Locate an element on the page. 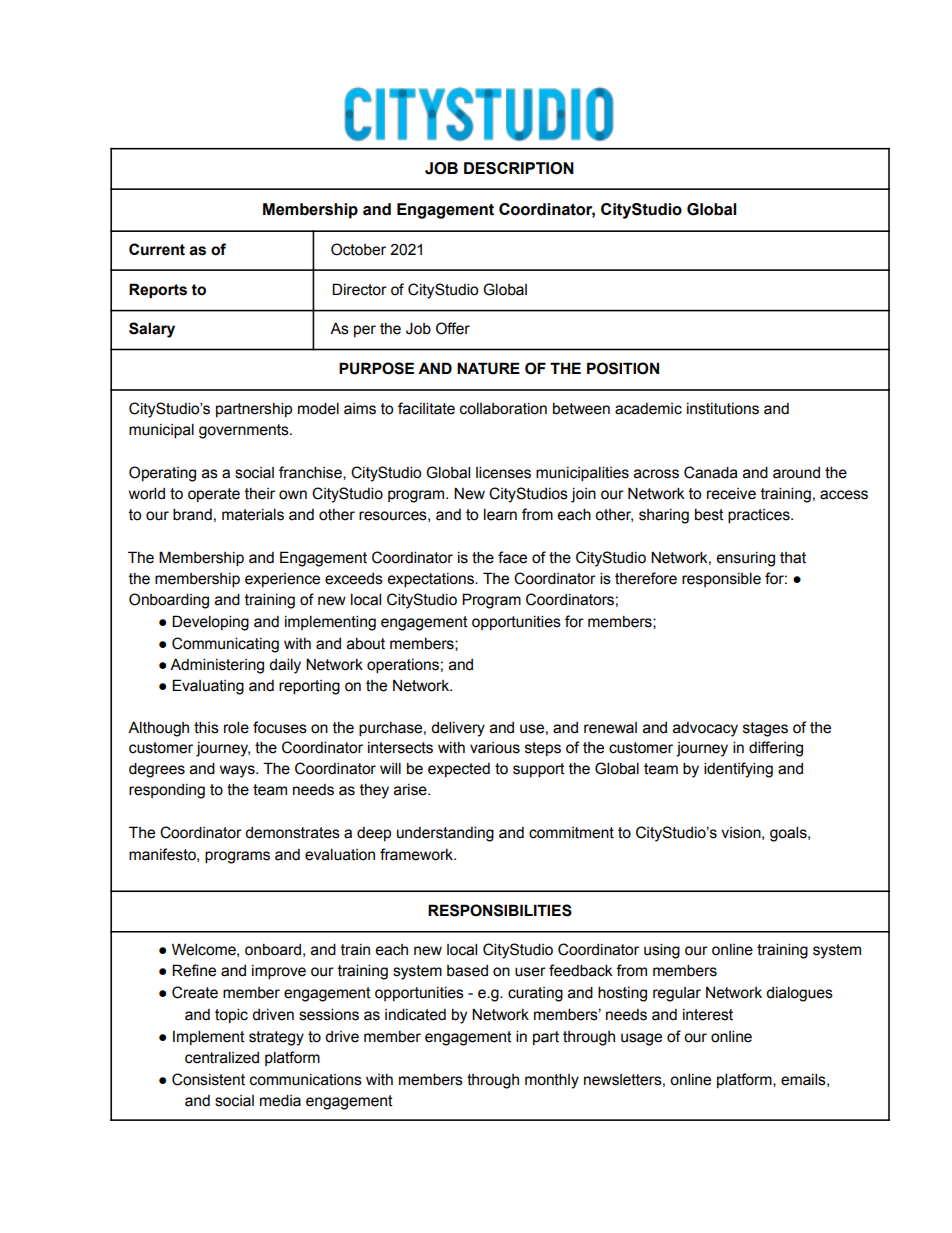 Image resolution: width=952 pixels, height=1233 pixels. ways is located at coordinates (238, 771).
